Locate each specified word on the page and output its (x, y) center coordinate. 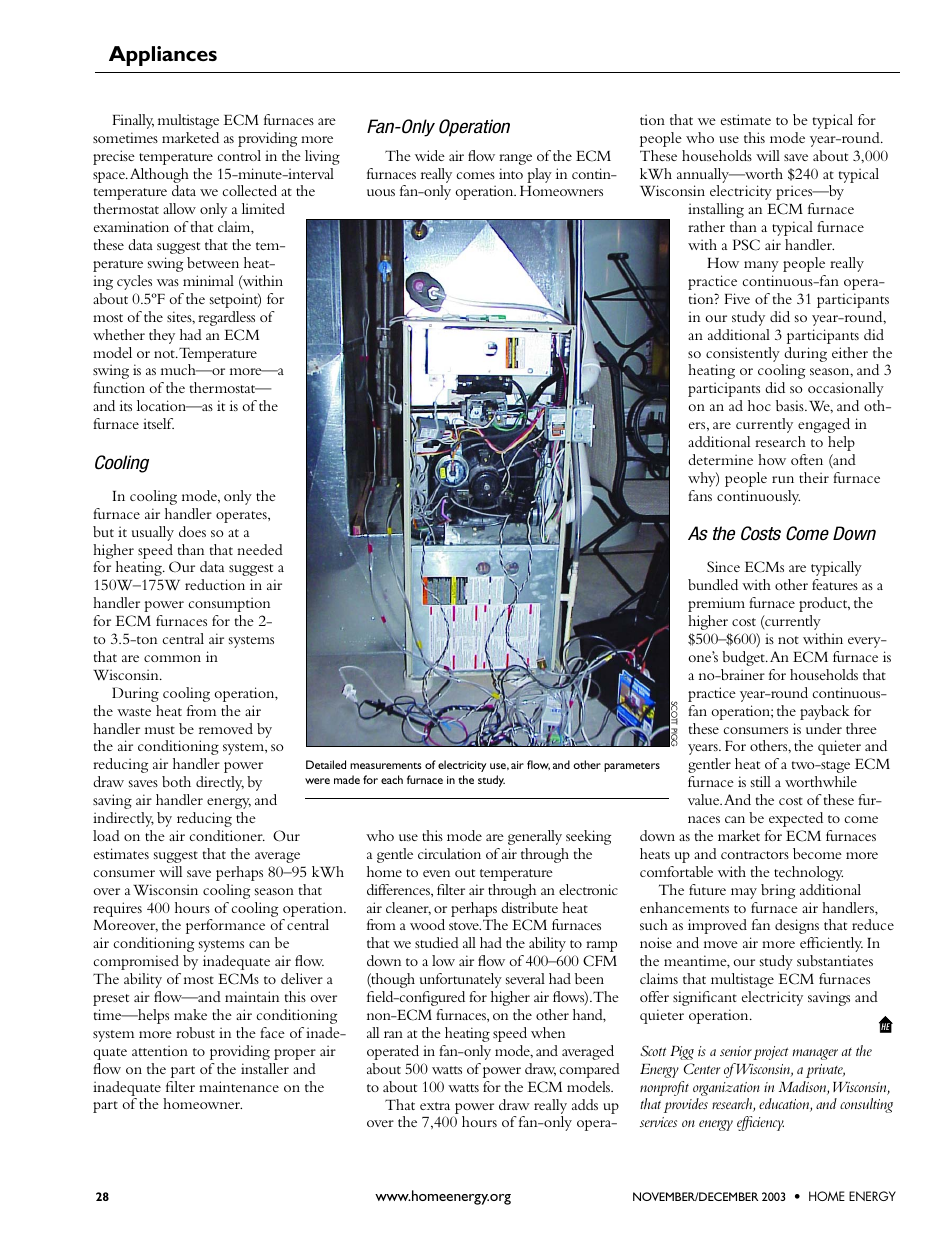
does (192, 531)
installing (716, 210)
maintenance (239, 1086)
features (835, 584)
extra (435, 1106)
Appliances (163, 56)
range (515, 159)
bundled (713, 584)
